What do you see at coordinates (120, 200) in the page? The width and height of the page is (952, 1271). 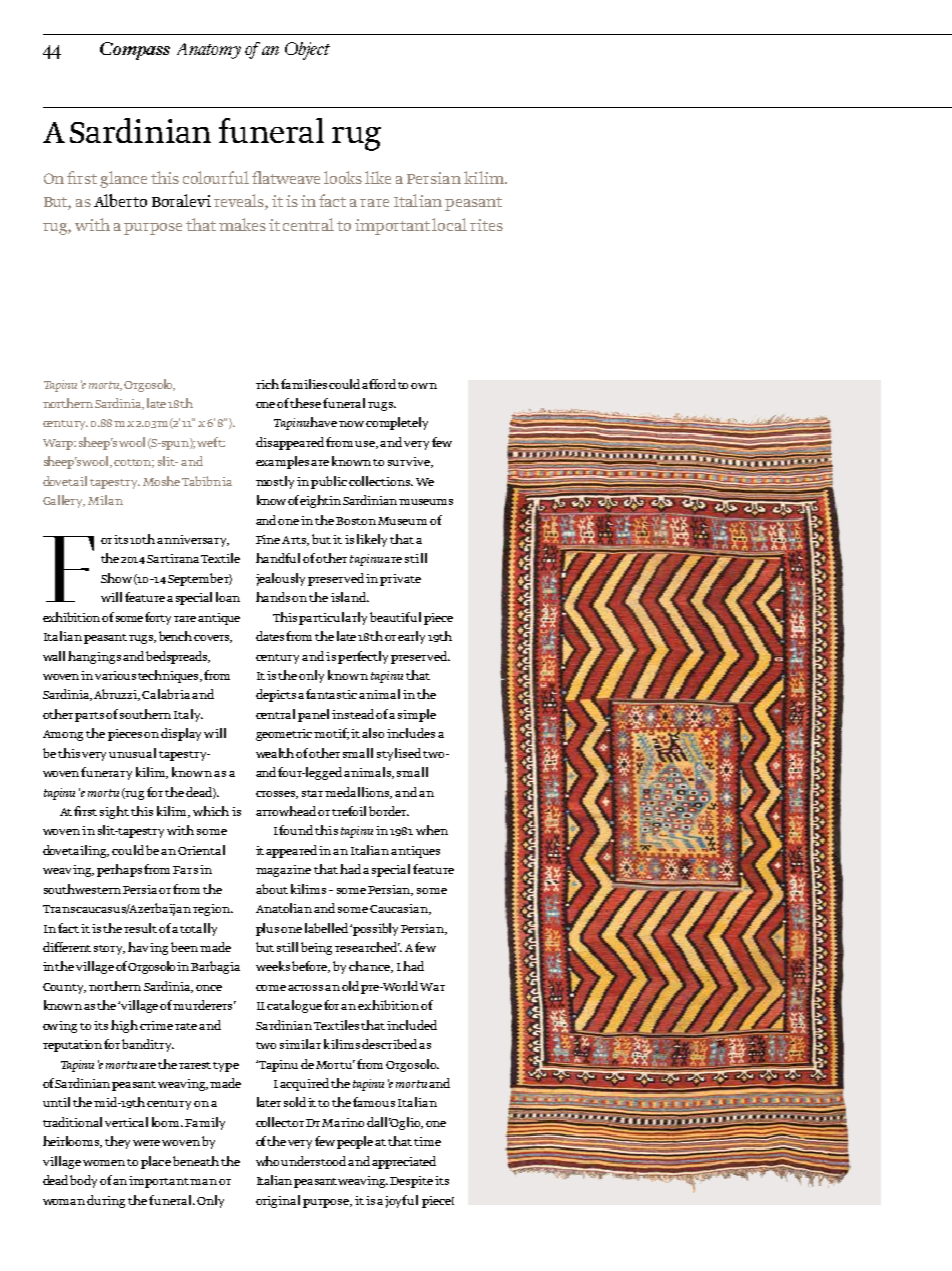 I see `Alberto` at bounding box center [120, 200].
